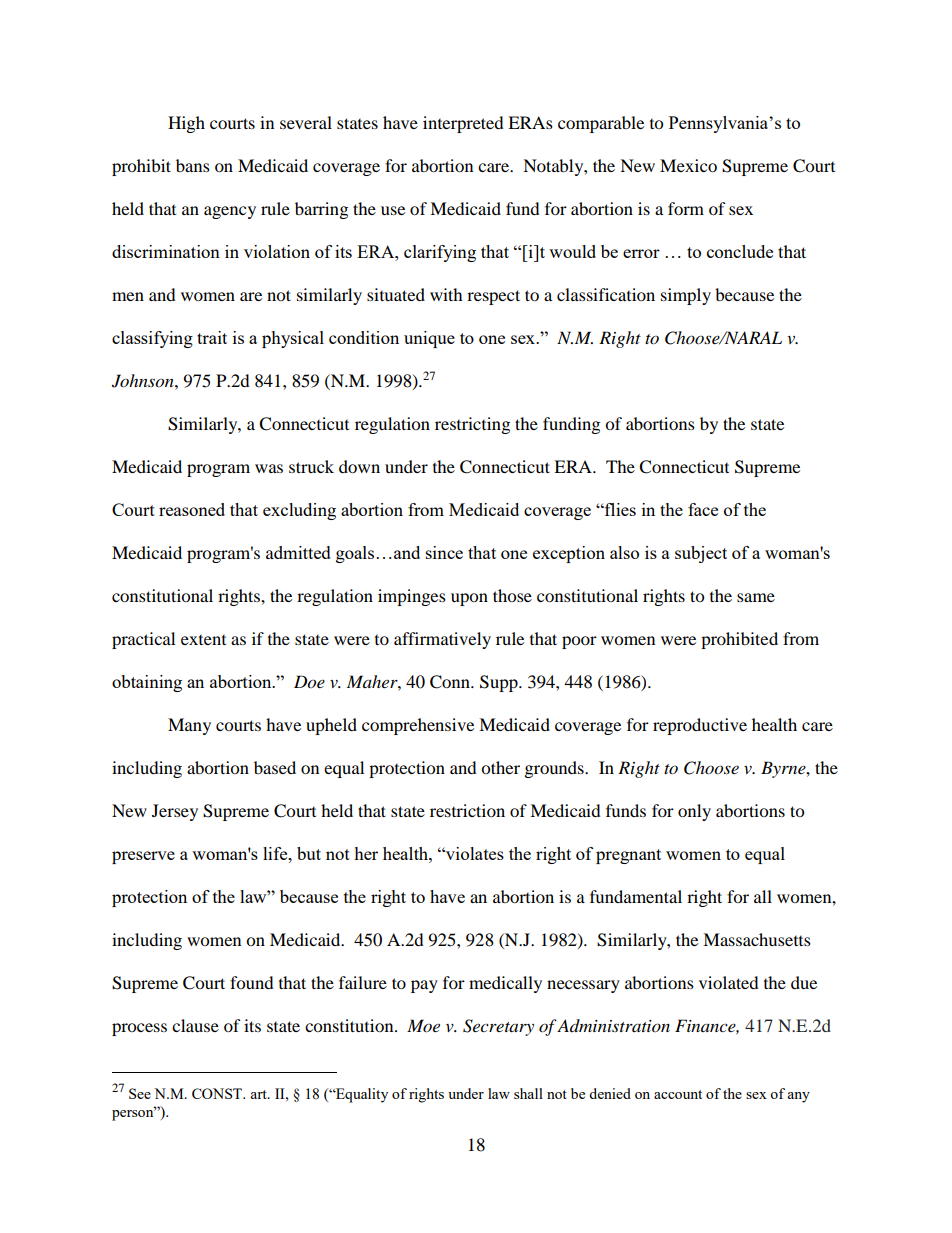  Describe the element at coordinates (203, 640) in the screenshot. I see `extent` at that location.
